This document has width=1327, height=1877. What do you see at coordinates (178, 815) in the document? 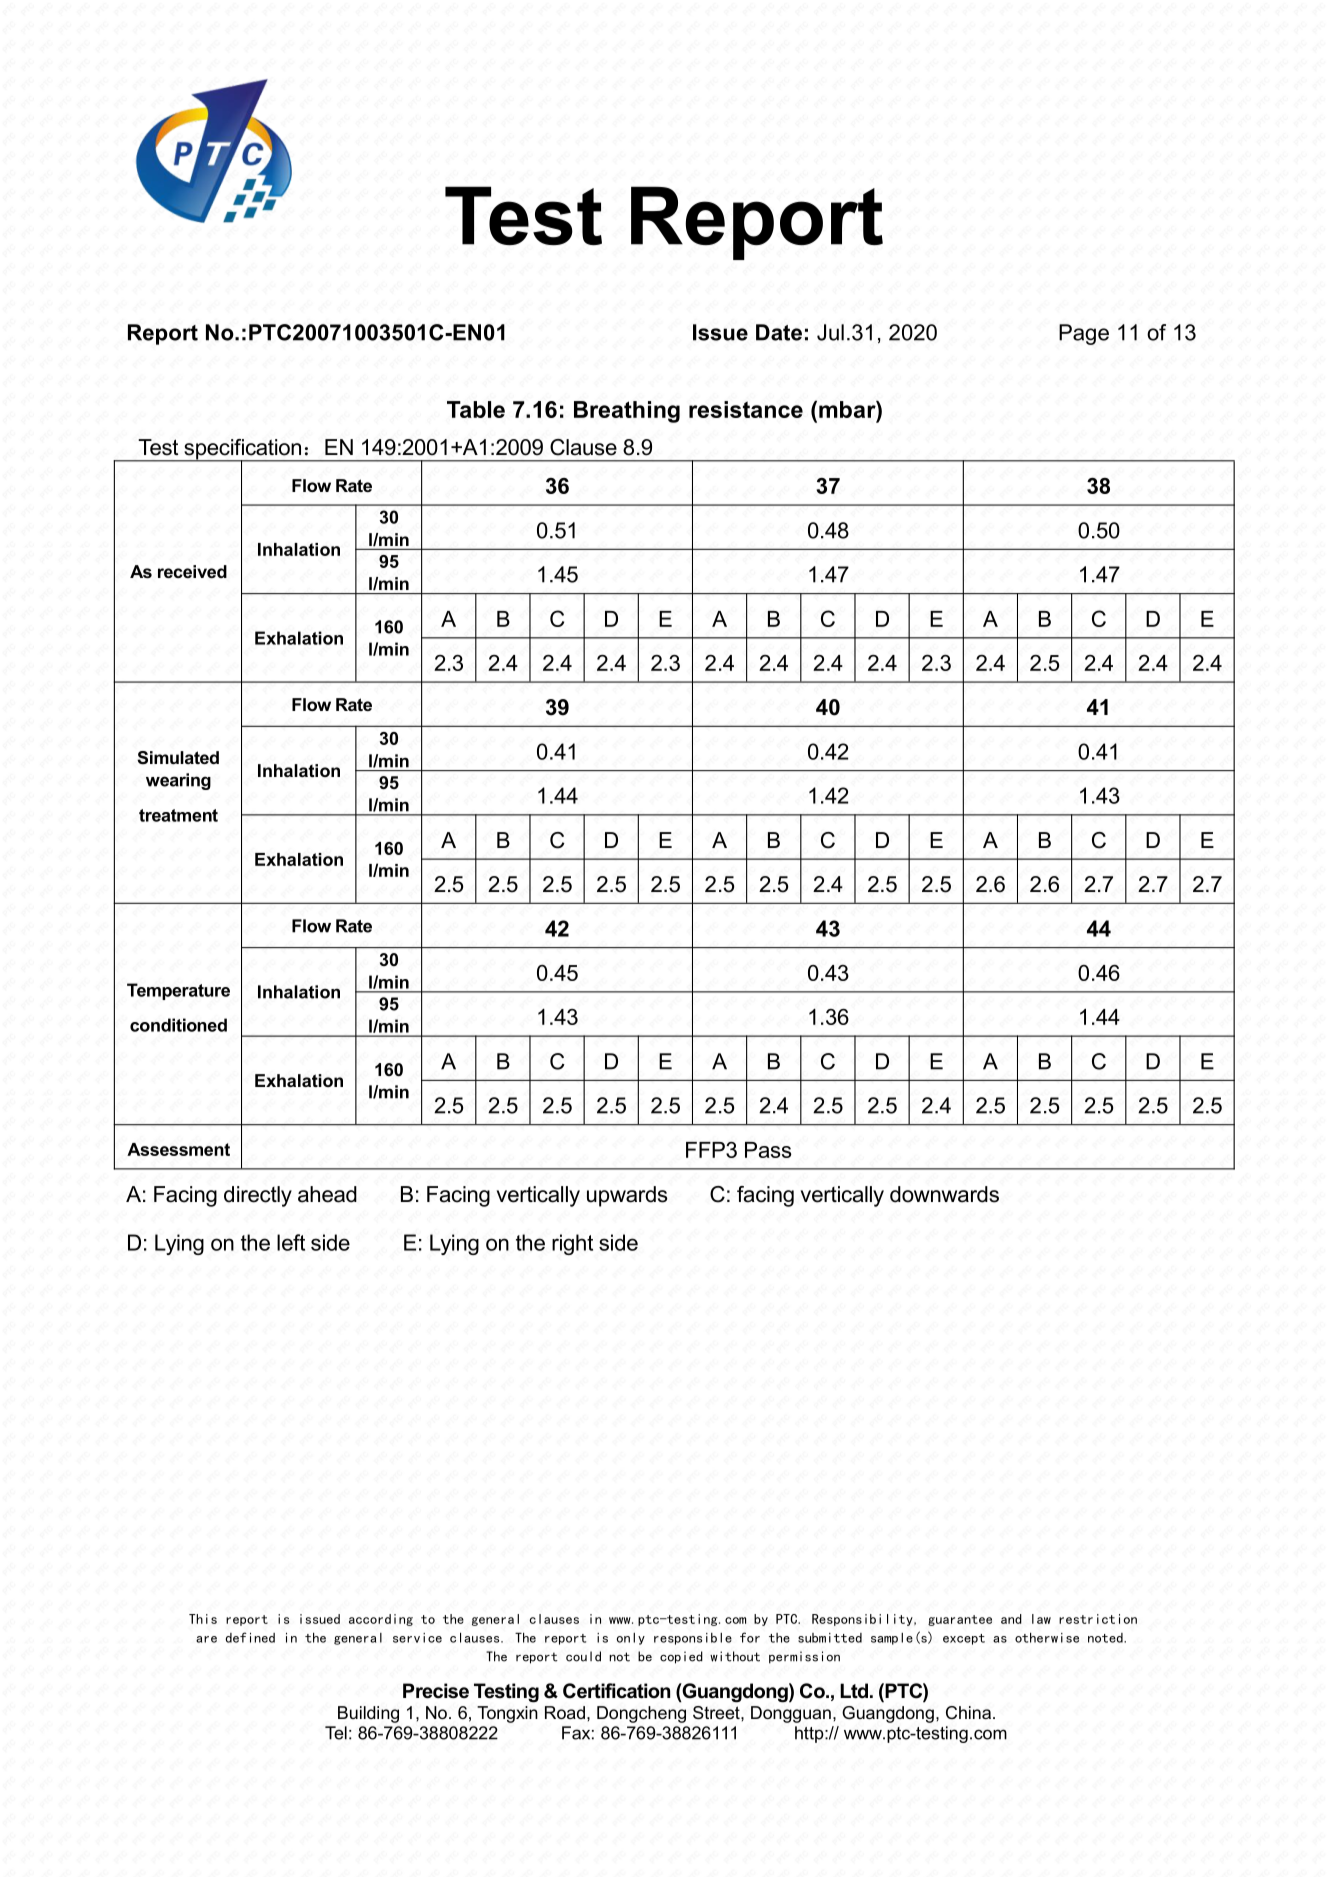
I see `treatment` at bounding box center [178, 815].
